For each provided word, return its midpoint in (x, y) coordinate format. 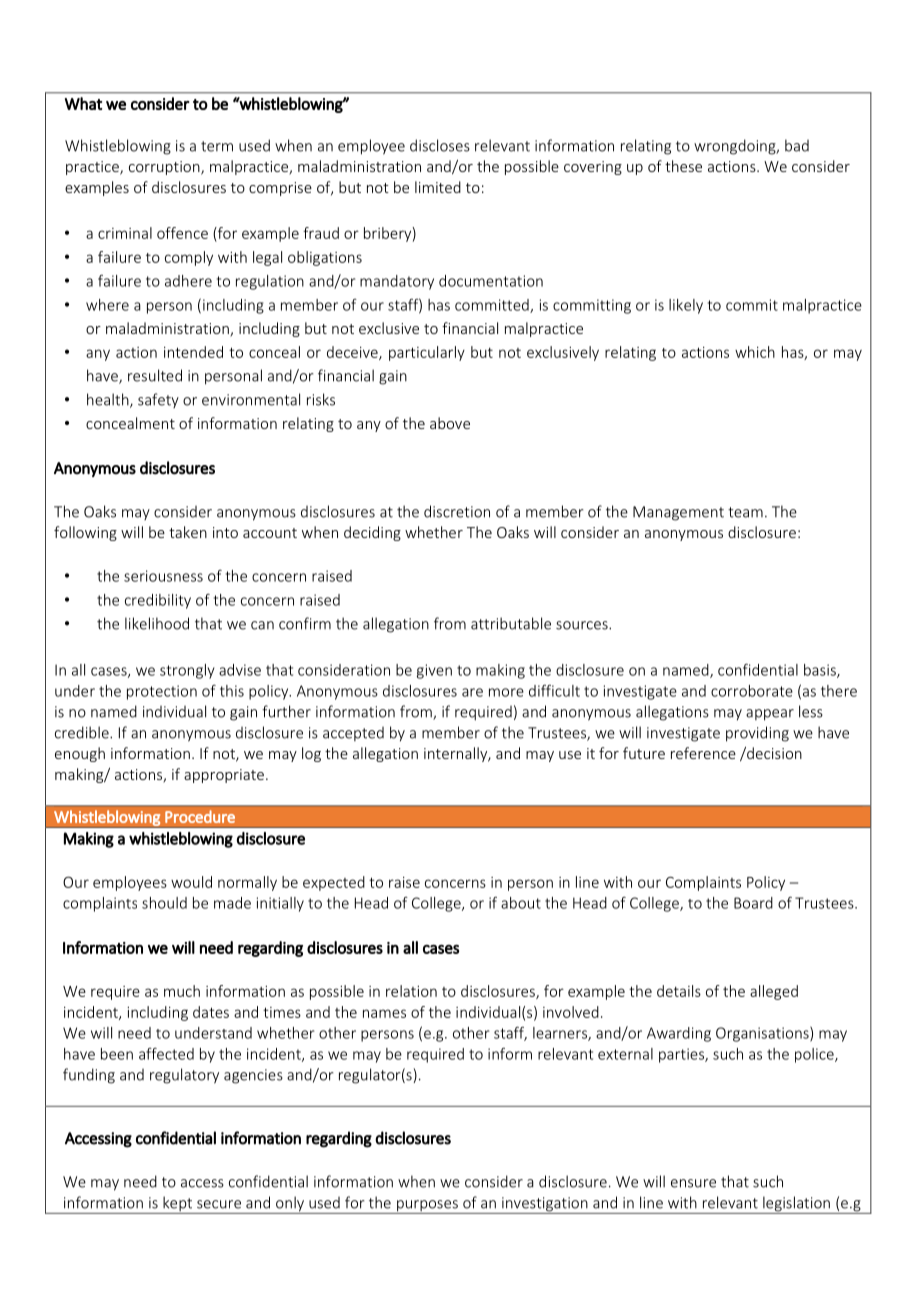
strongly (187, 671)
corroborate (752, 691)
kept (178, 1205)
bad (797, 145)
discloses (440, 145)
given (434, 671)
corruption (165, 168)
